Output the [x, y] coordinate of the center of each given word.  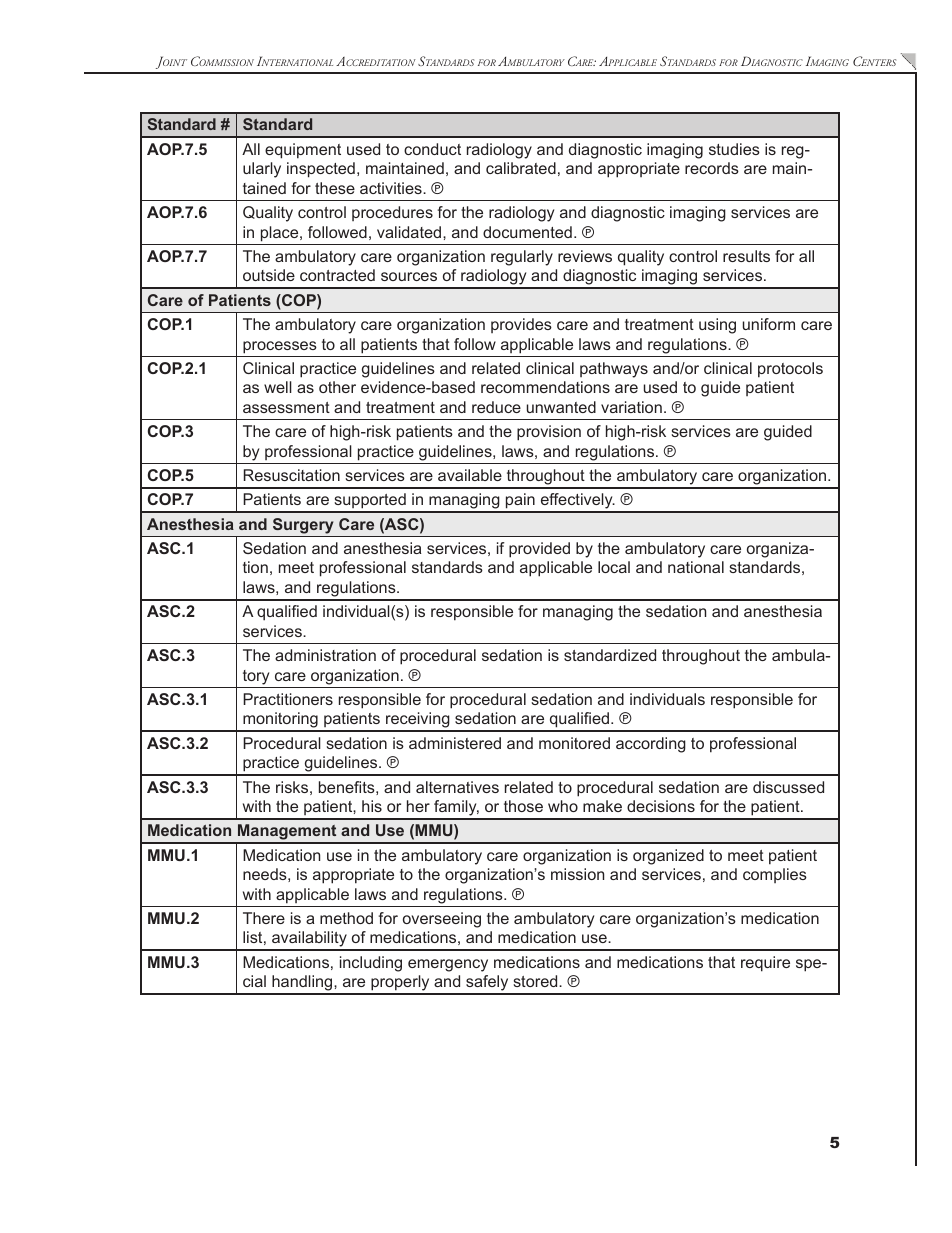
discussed [788, 787]
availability [309, 940]
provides [521, 325]
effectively [576, 502]
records [712, 168]
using [717, 326]
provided [539, 550]
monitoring [280, 721]
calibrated [521, 168]
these [335, 188]
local [614, 567]
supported [370, 502]
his [372, 806]
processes [280, 347]
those [523, 806]
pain [520, 502]
